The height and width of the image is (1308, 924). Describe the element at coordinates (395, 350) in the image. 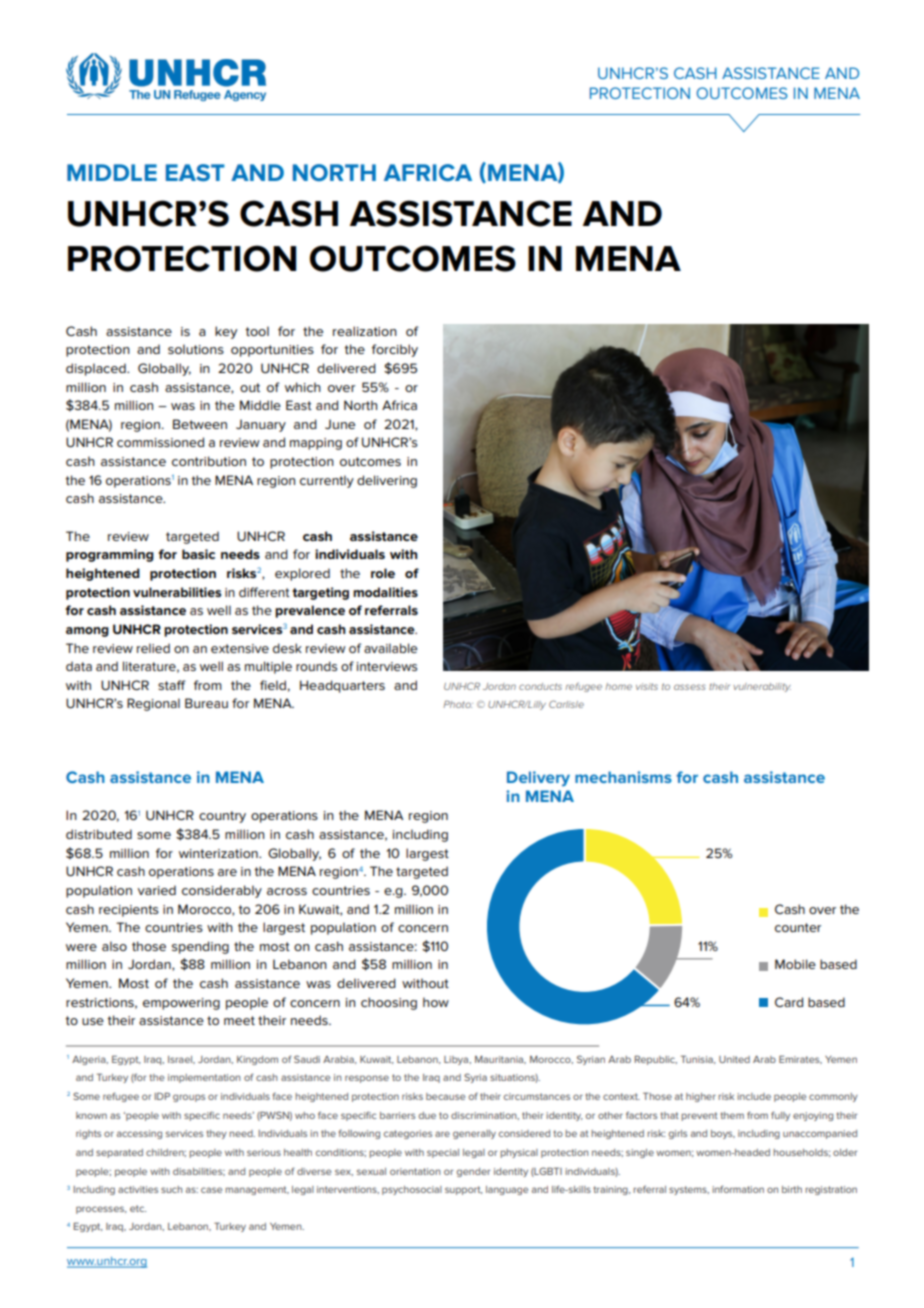

I see `forcibly` at that location.
